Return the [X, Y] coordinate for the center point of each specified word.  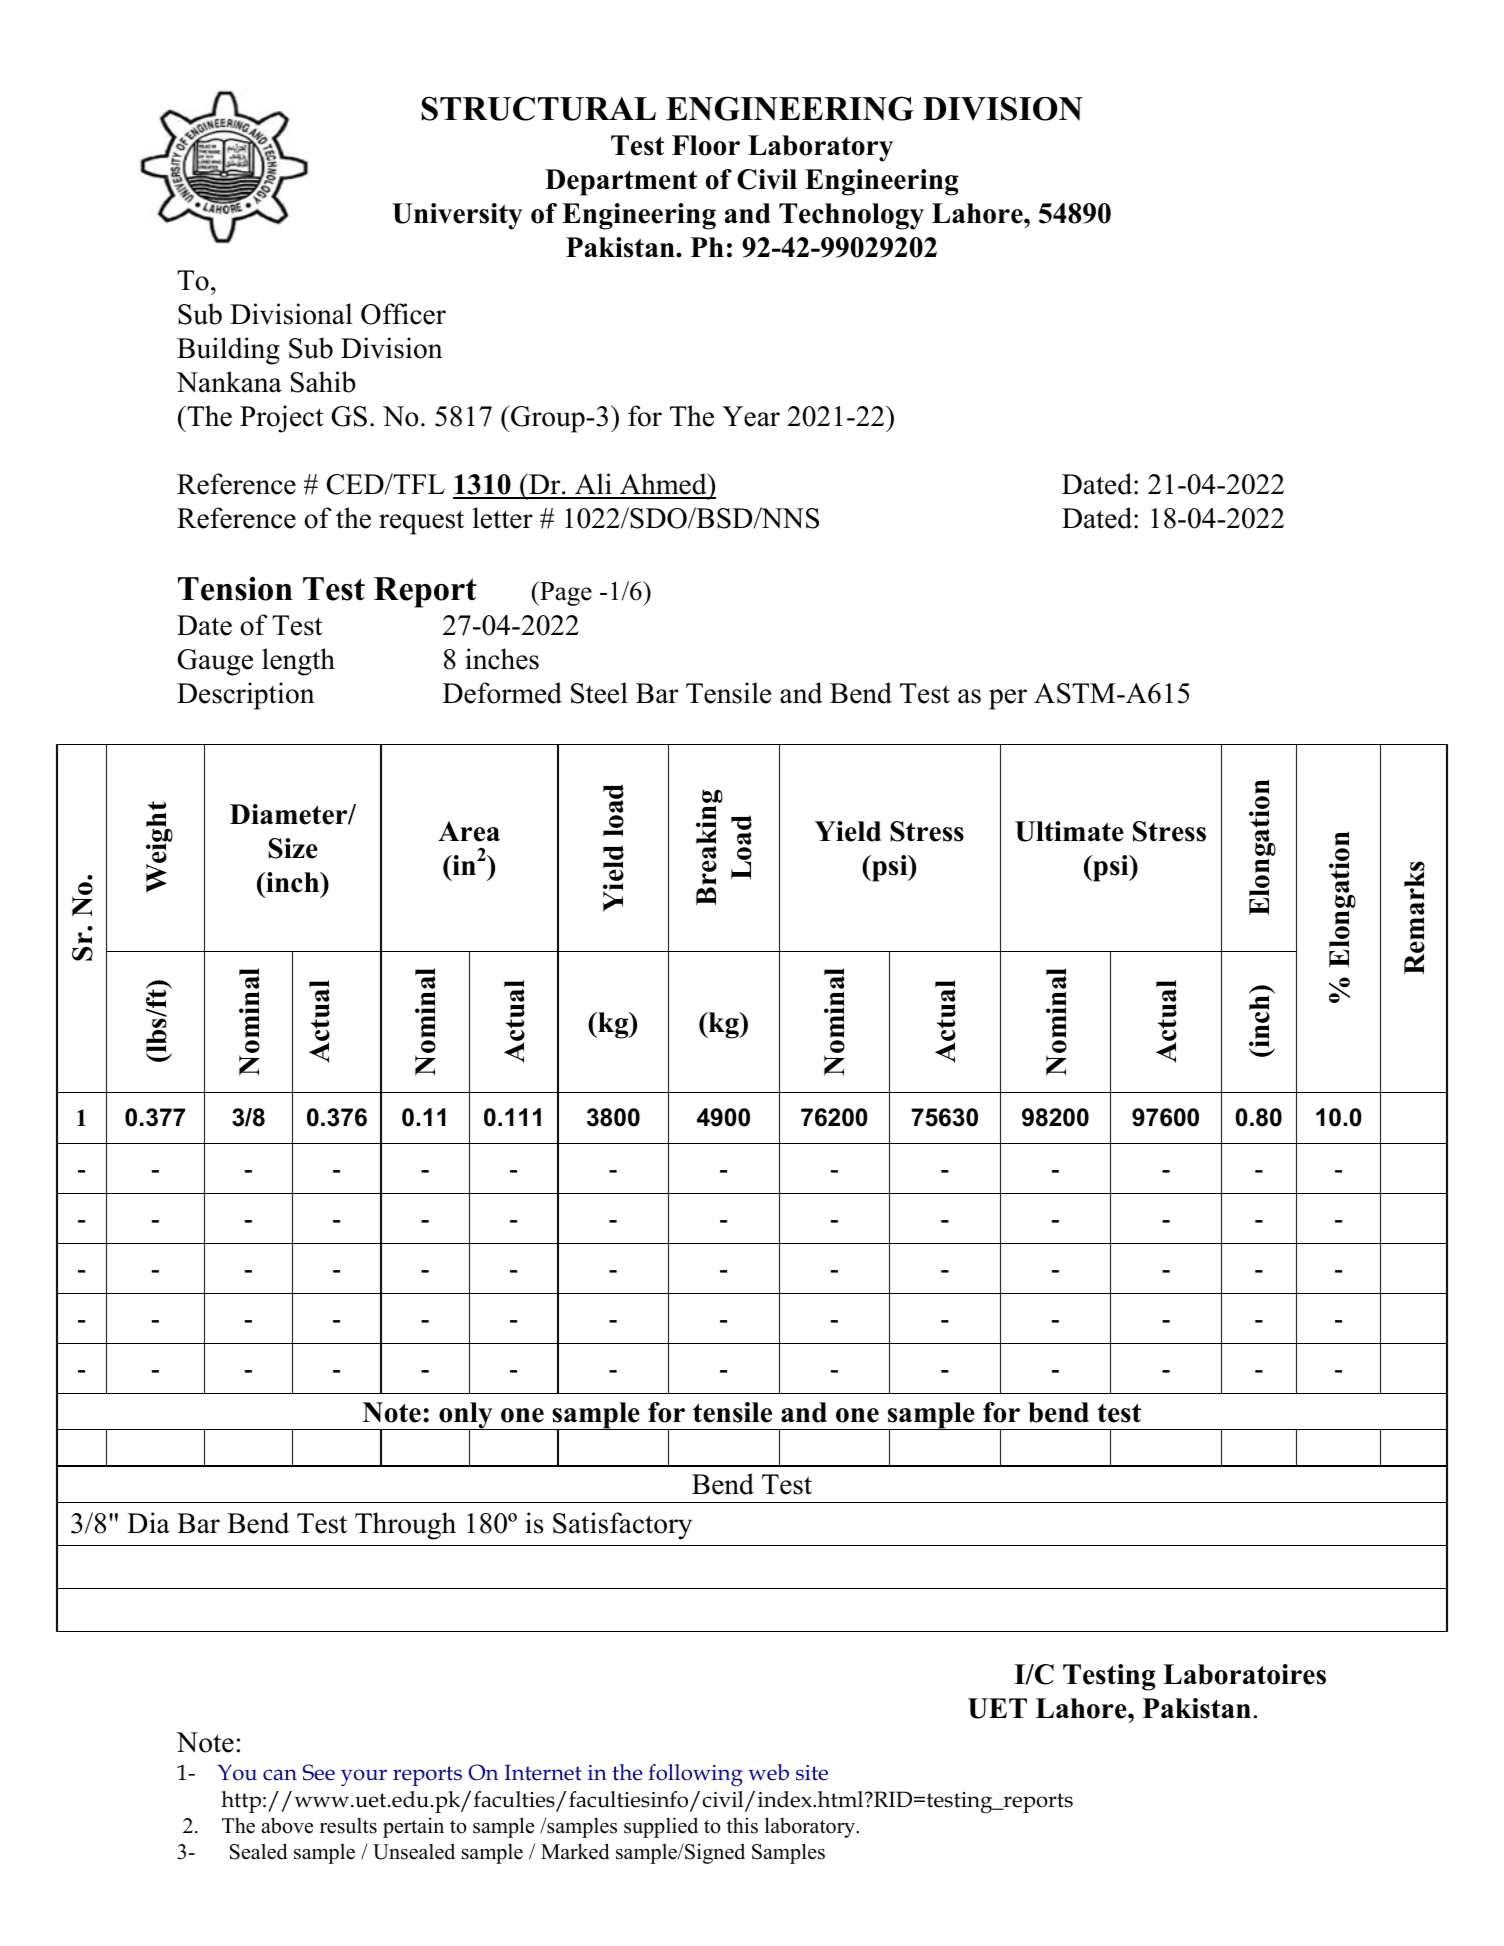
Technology [851, 216]
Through [405, 1526]
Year [751, 416]
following [695, 1775]
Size [293, 848]
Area [469, 831]
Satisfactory [622, 1526]
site [812, 1773]
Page [565, 593]
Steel [599, 693]
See [319, 1772]
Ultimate [1069, 831]
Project [282, 419]
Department [621, 182]
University [457, 216]
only [466, 1416]
